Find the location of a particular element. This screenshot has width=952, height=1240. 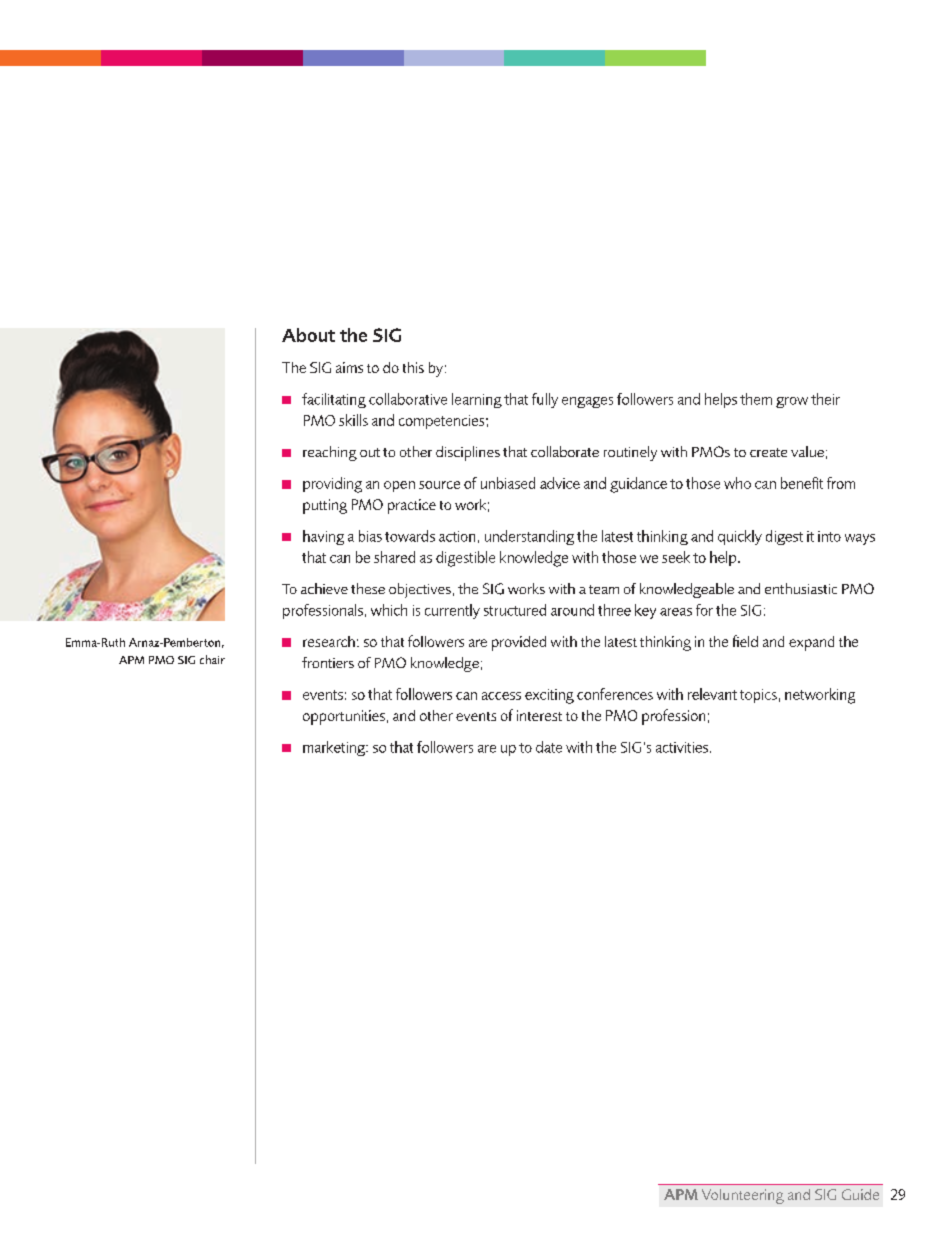

Volunteering is located at coordinates (743, 1196).
